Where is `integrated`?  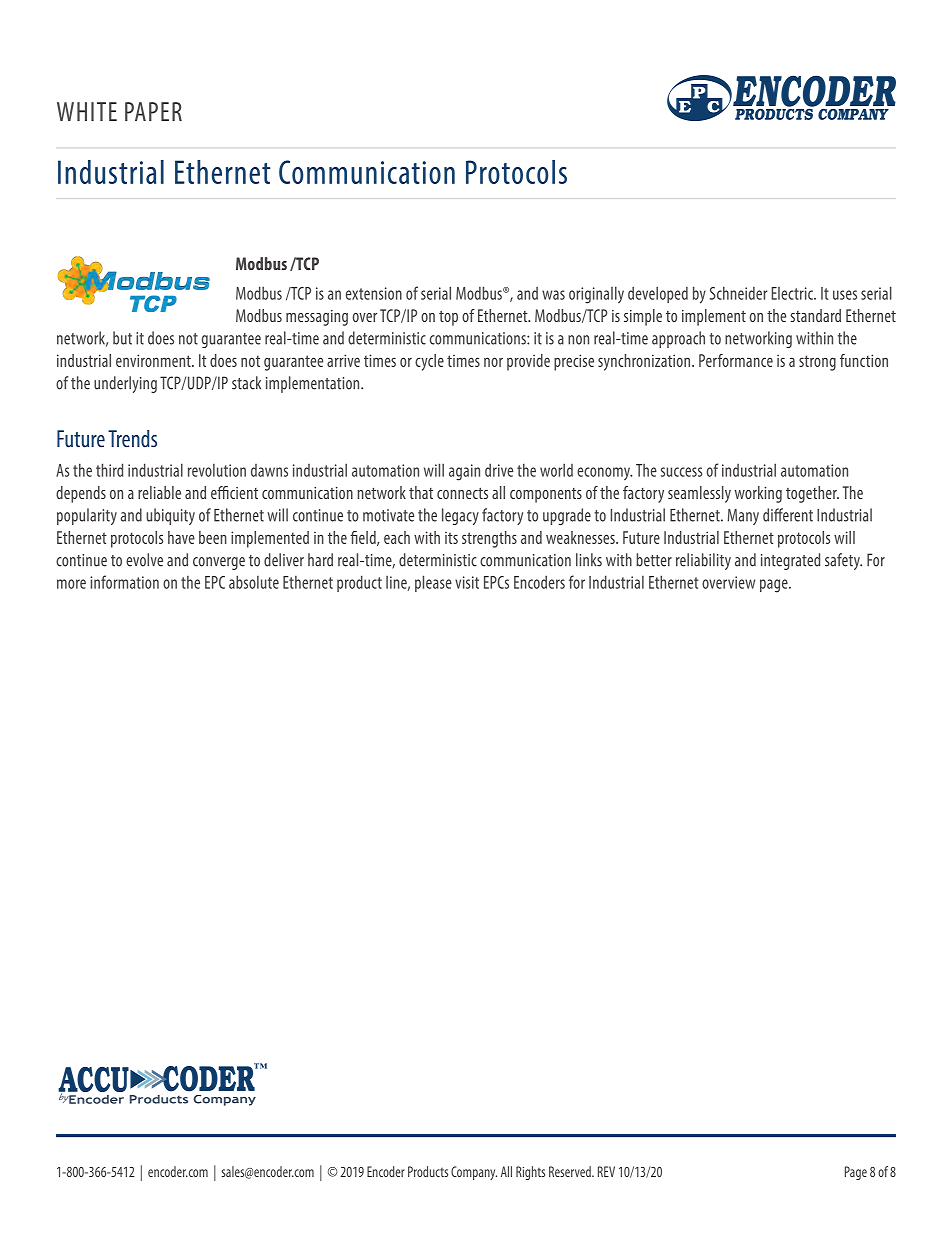 integrated is located at coordinates (790, 561).
